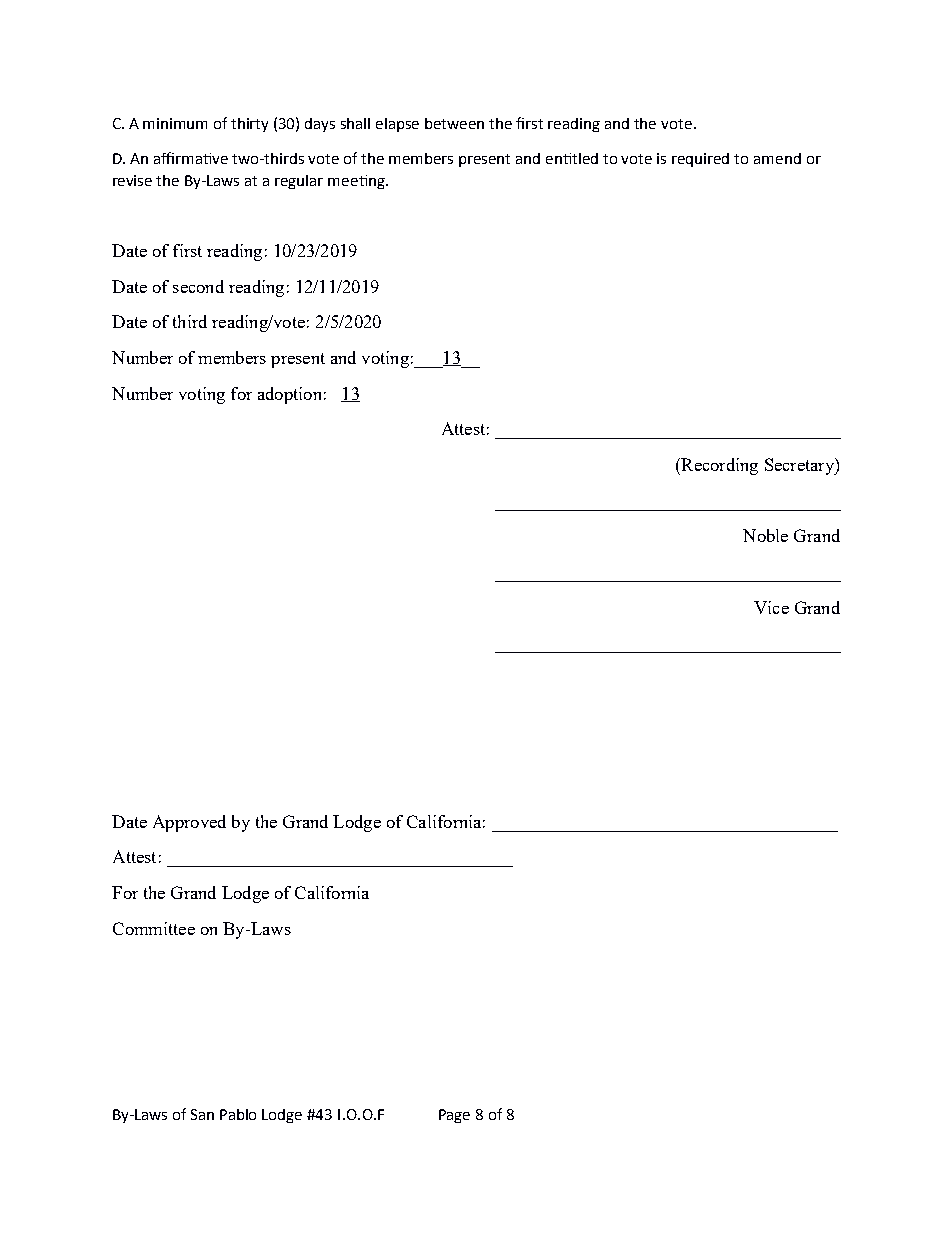 The width and height of the page is (952, 1233). Describe the element at coordinates (700, 160) in the page. I see `required` at that location.
